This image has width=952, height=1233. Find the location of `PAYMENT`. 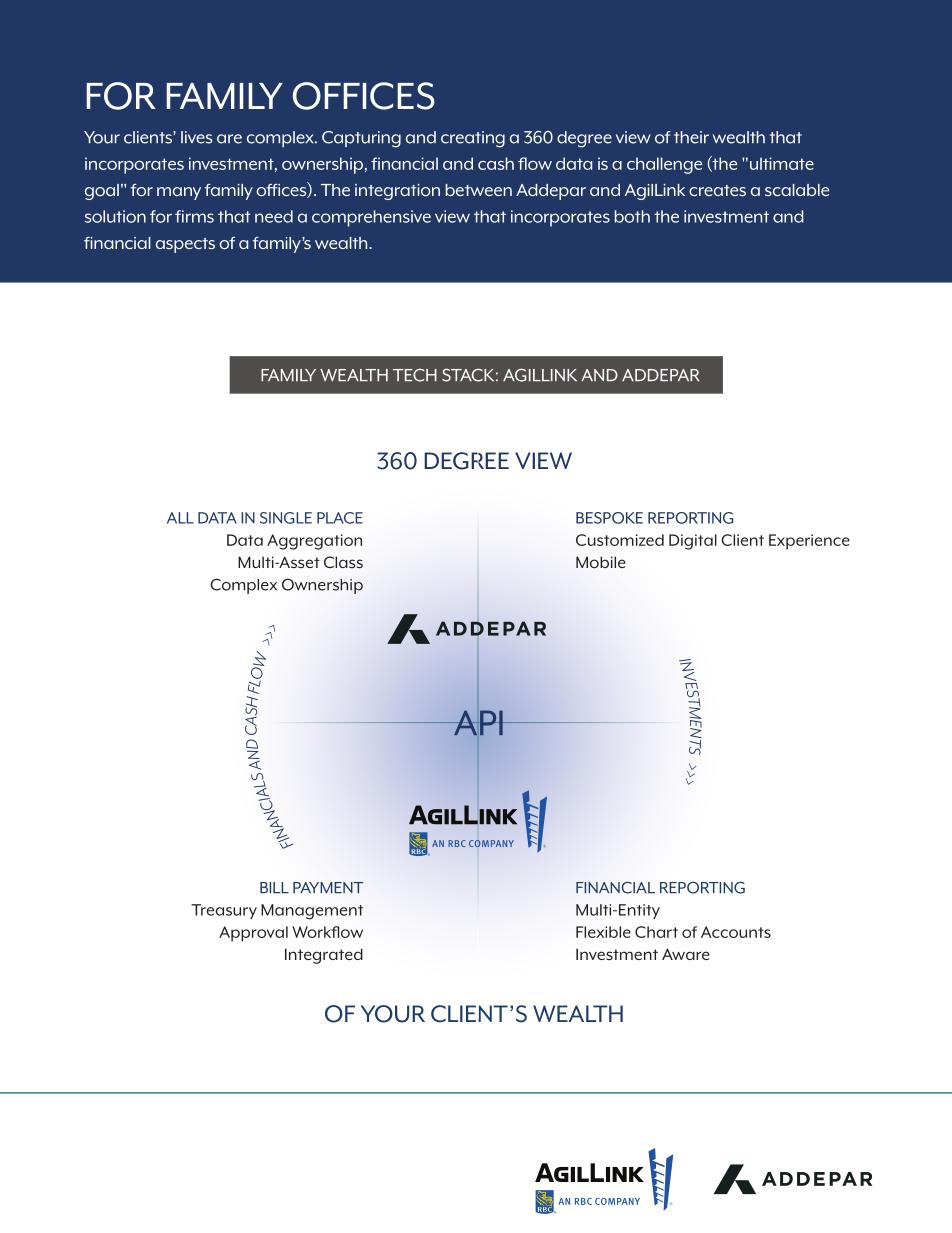

PAYMENT is located at coordinates (328, 888).
